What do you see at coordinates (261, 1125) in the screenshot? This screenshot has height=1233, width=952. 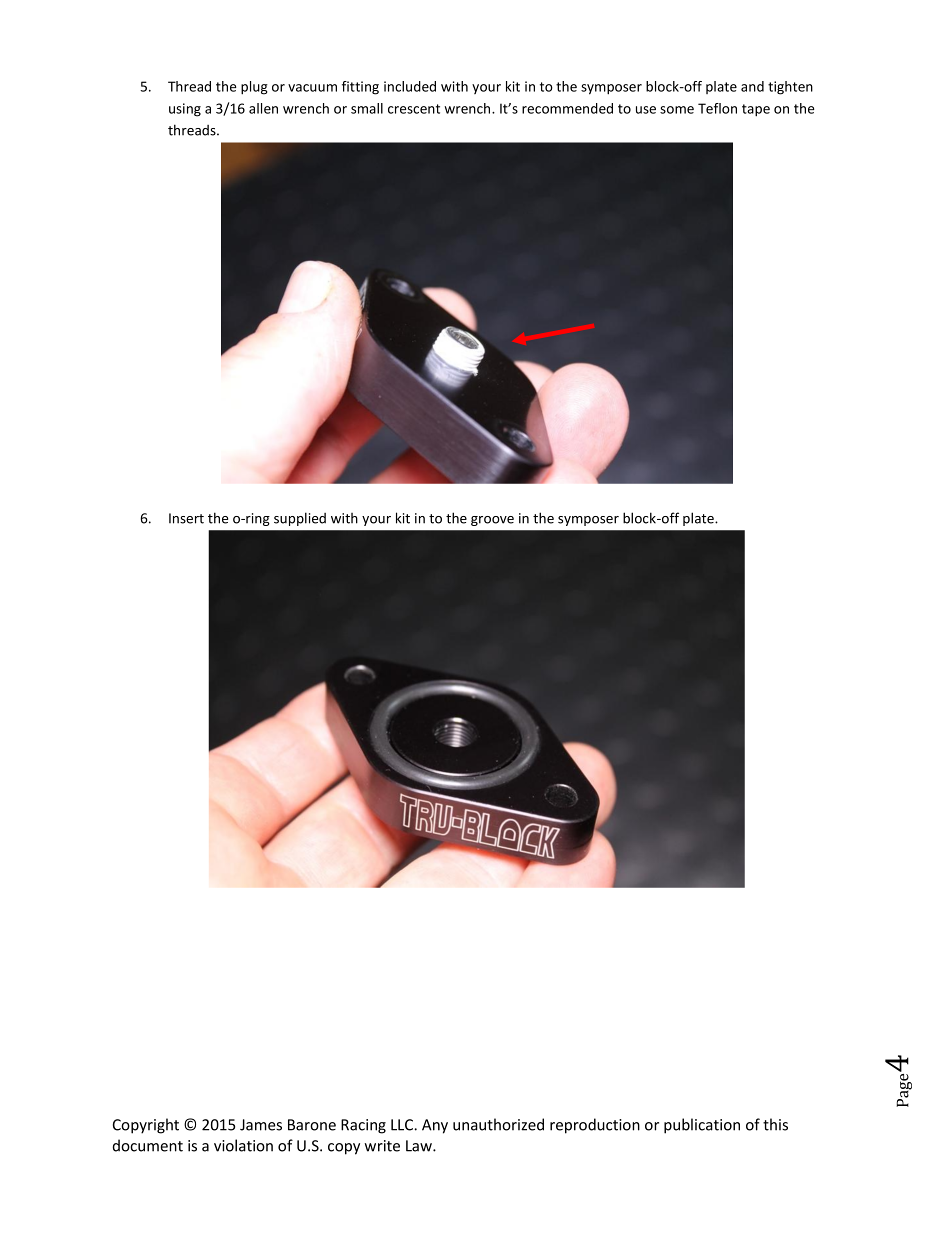 I see `James` at bounding box center [261, 1125].
